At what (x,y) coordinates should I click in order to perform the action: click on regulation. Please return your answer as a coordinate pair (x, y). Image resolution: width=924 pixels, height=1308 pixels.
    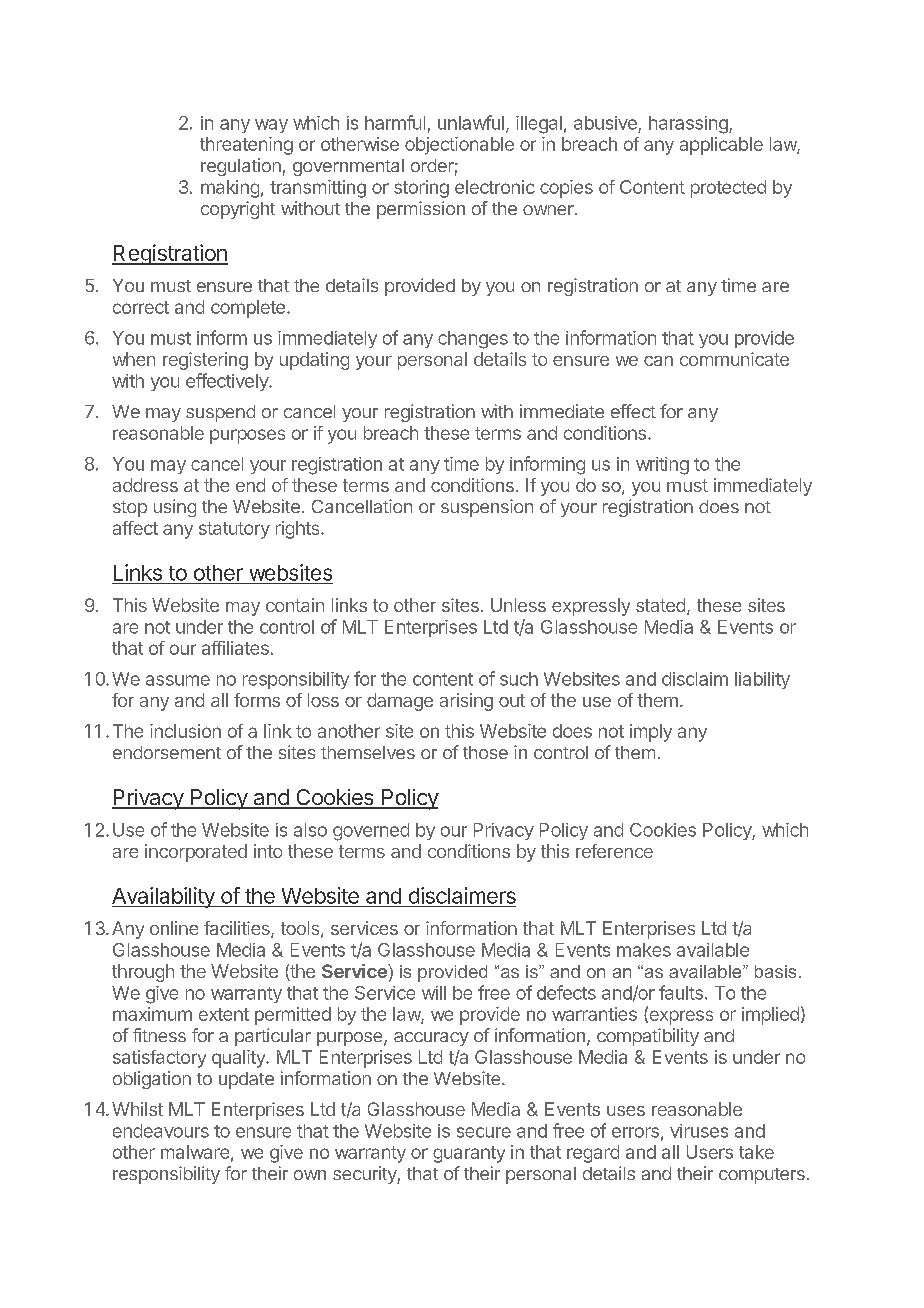
    Looking at the image, I should click on (241, 167).
